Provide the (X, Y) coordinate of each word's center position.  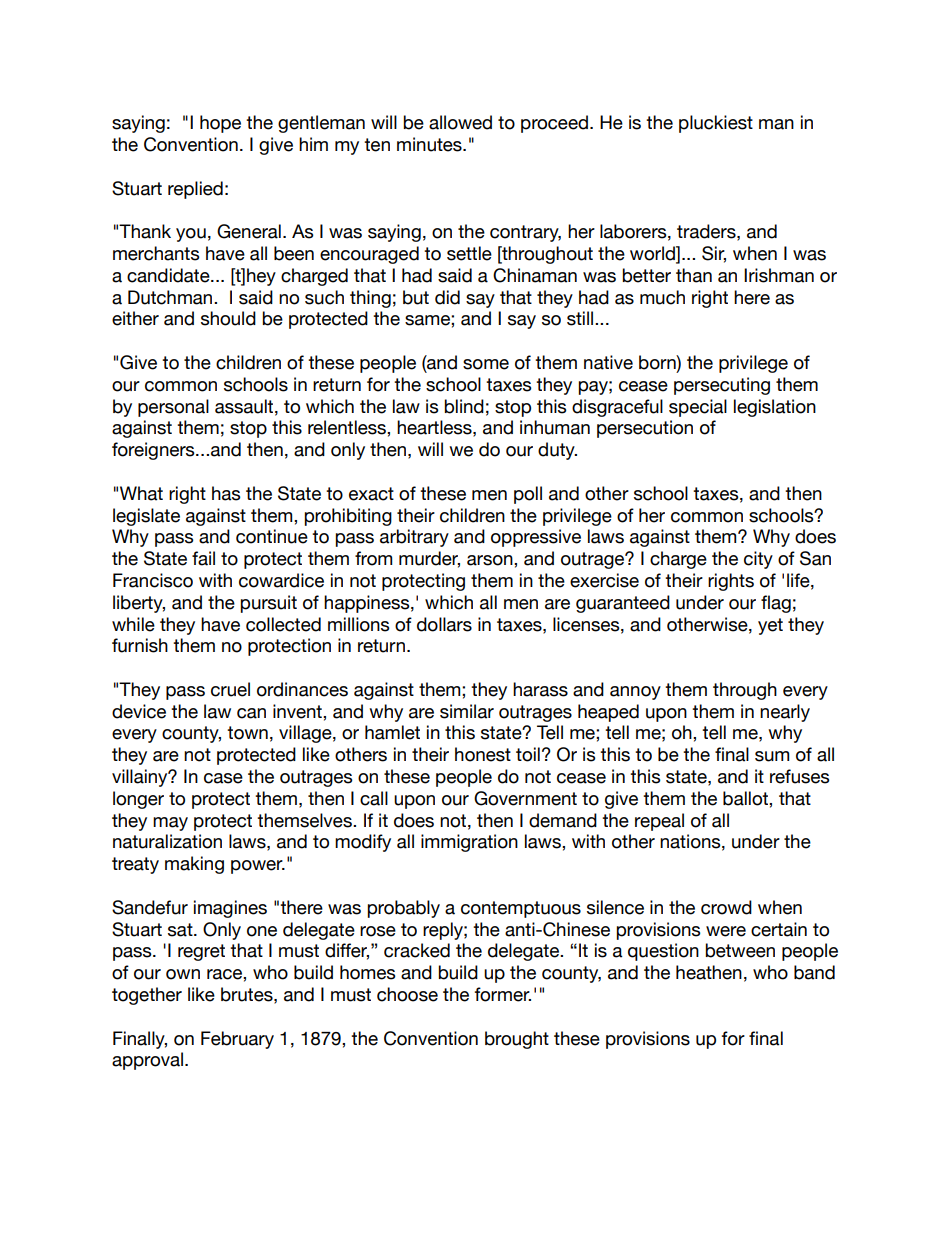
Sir (714, 254)
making (194, 865)
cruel (230, 689)
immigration (469, 843)
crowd (726, 907)
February (237, 1040)
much (662, 297)
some (486, 364)
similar (467, 711)
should (228, 318)
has (226, 493)
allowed (460, 122)
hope (220, 124)
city (758, 560)
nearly (785, 713)
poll (528, 495)
